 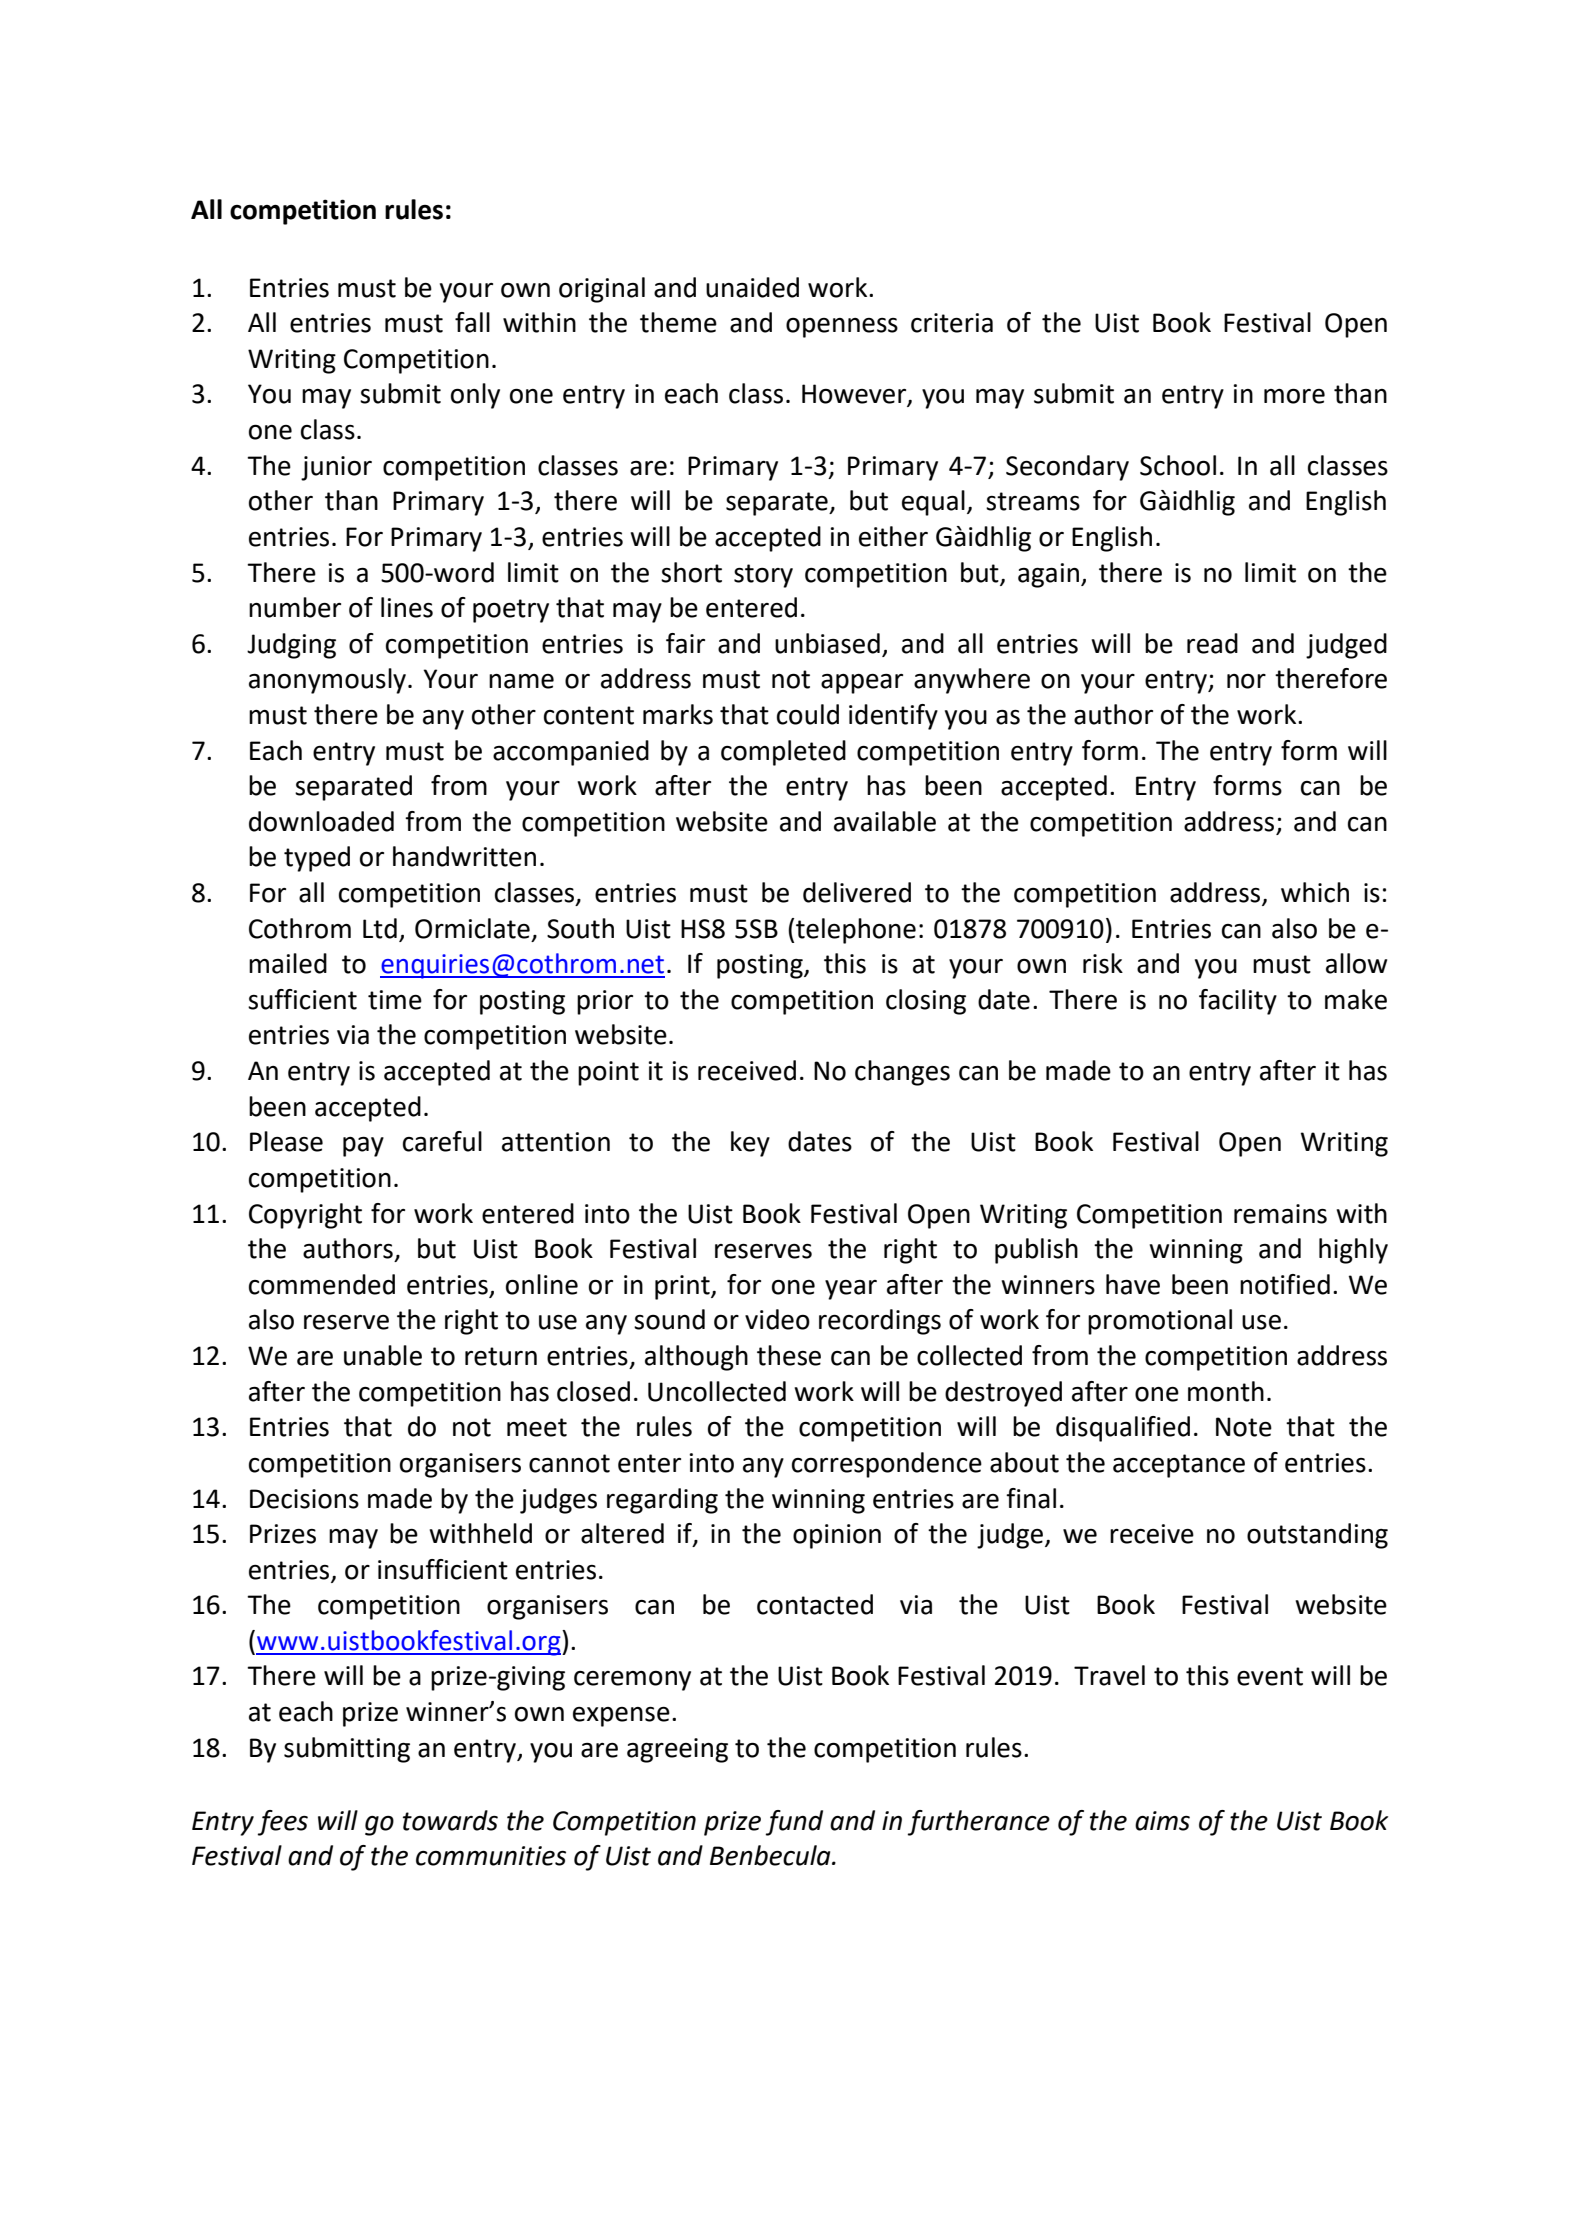 I want to click on fund, so click(x=794, y=1823).
